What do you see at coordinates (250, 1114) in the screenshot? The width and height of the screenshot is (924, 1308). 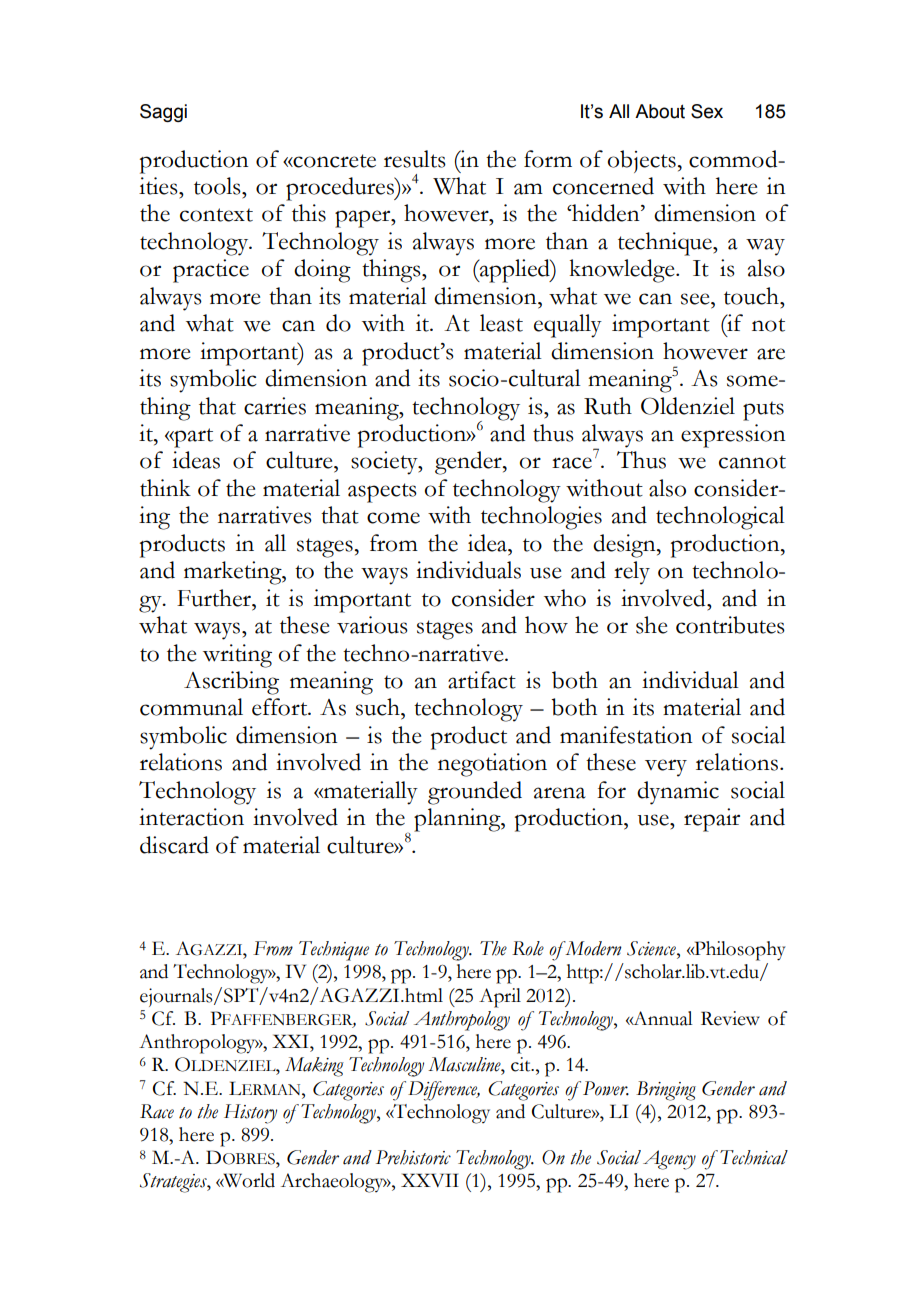 I see `History` at bounding box center [250, 1114].
